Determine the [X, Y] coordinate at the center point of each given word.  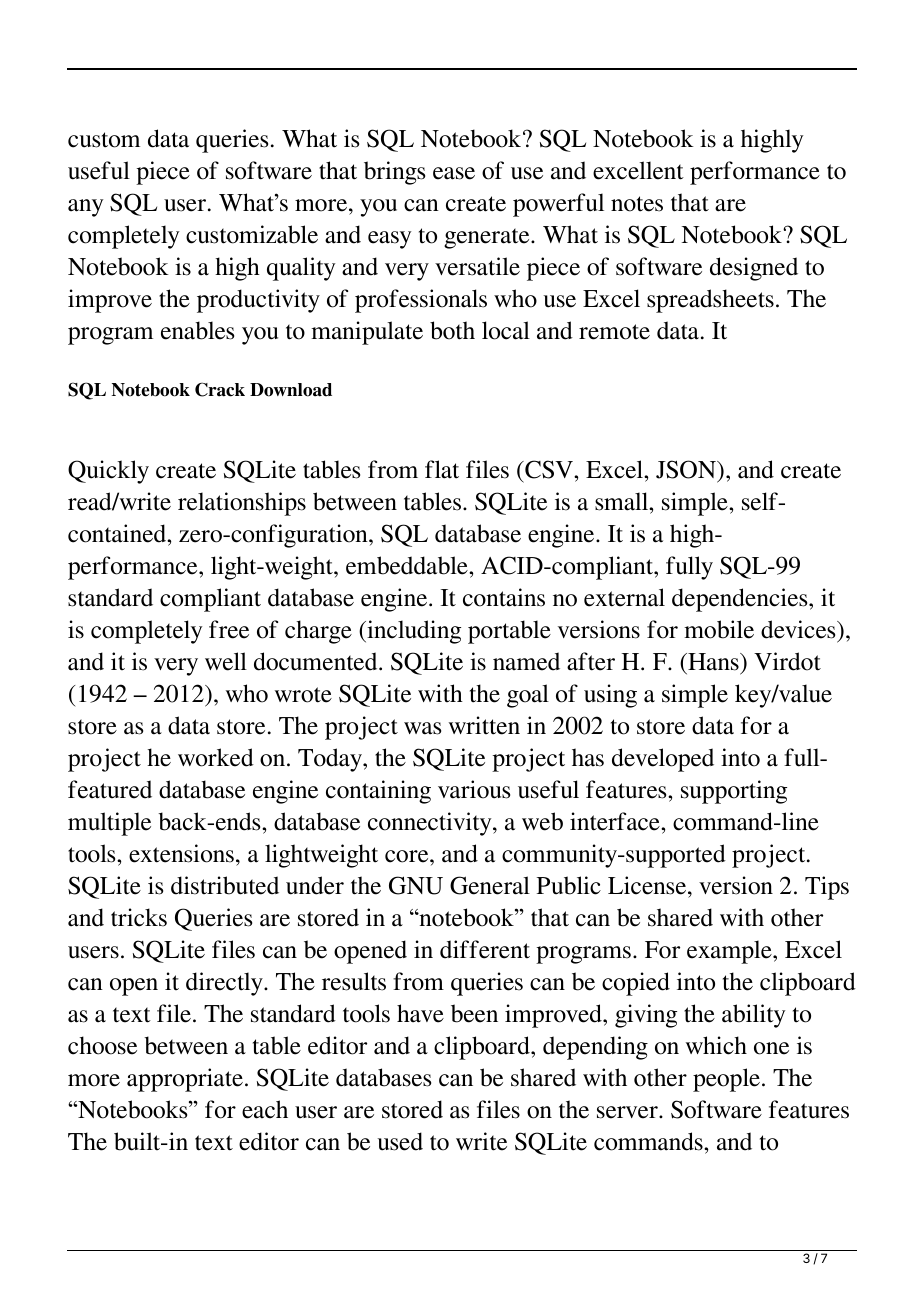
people [726, 1080]
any [85, 208]
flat [442, 469]
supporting [734, 792]
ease [454, 173]
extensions [181, 853]
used [400, 1141]
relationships [242, 504]
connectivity [431, 824]
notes [637, 204]
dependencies [741, 600]
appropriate [185, 1080]
